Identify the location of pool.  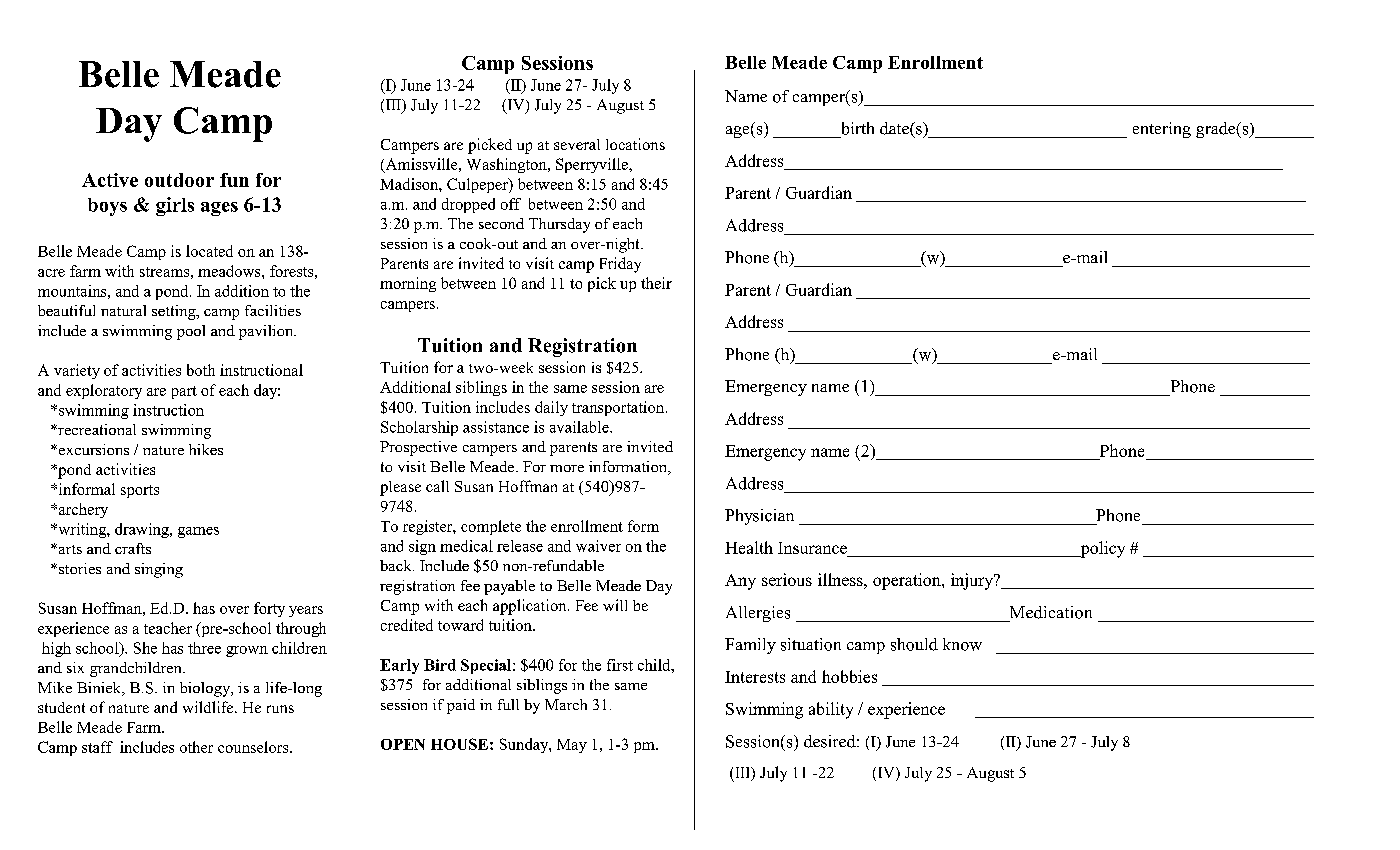
(191, 332).
